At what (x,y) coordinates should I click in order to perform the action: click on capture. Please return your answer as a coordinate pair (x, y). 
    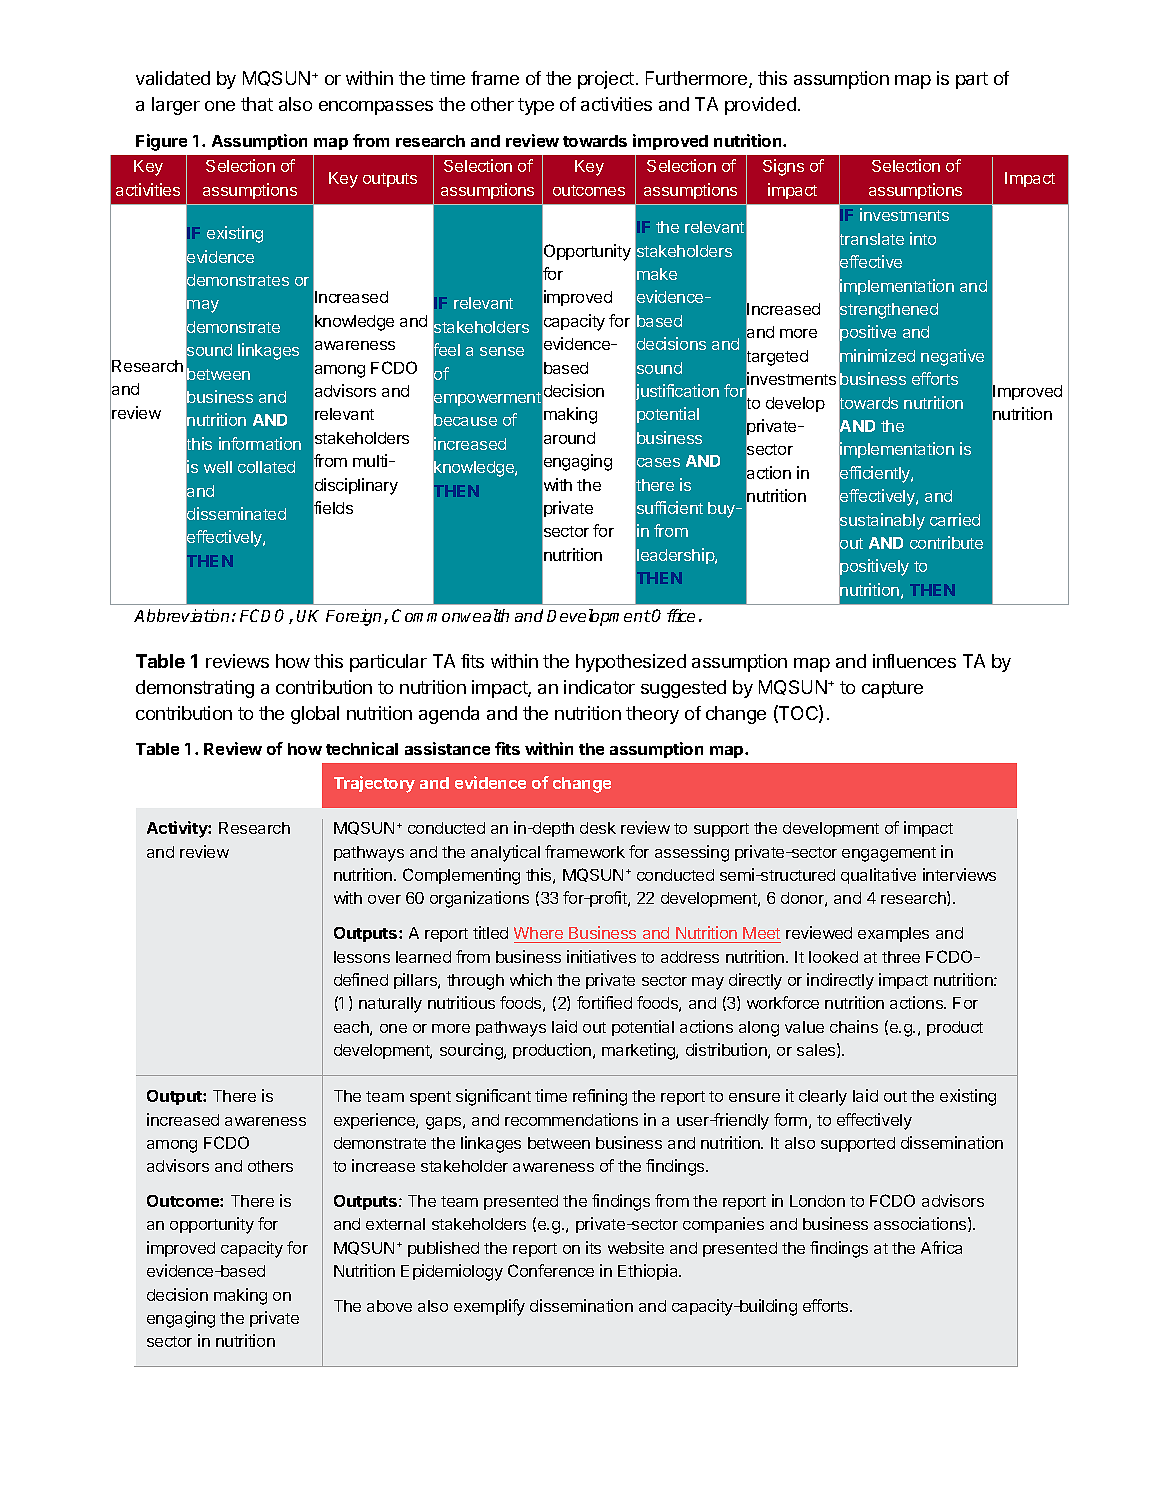
    Looking at the image, I should click on (892, 689).
